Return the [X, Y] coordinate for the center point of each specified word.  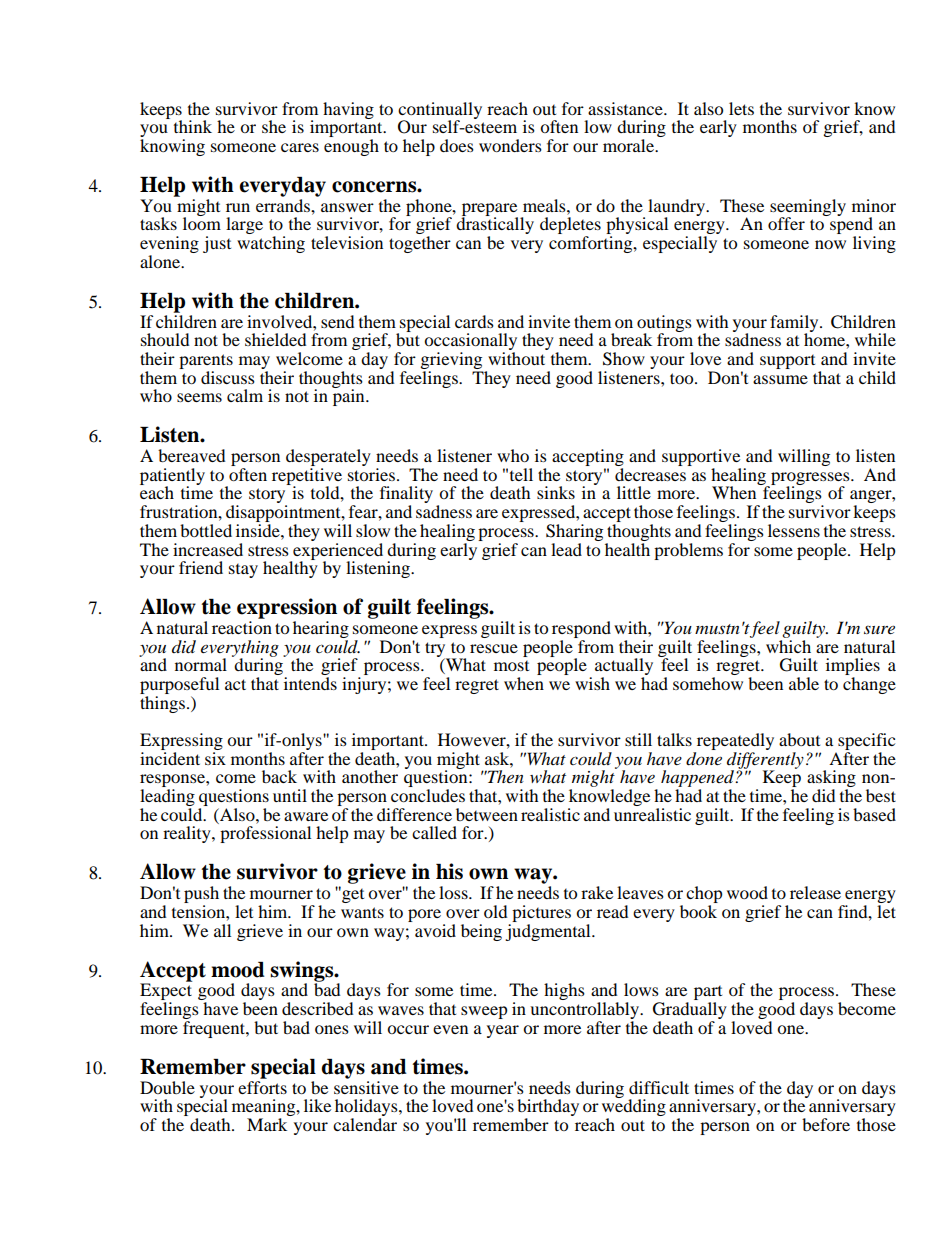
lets [741, 108]
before [826, 1124]
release [815, 892]
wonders [510, 145]
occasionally [470, 343]
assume [780, 379]
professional [265, 834]
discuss [228, 377]
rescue [494, 648]
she [274, 126]
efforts [262, 1086]
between [487, 814]
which [788, 645]
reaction [242, 627]
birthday [548, 1109]
